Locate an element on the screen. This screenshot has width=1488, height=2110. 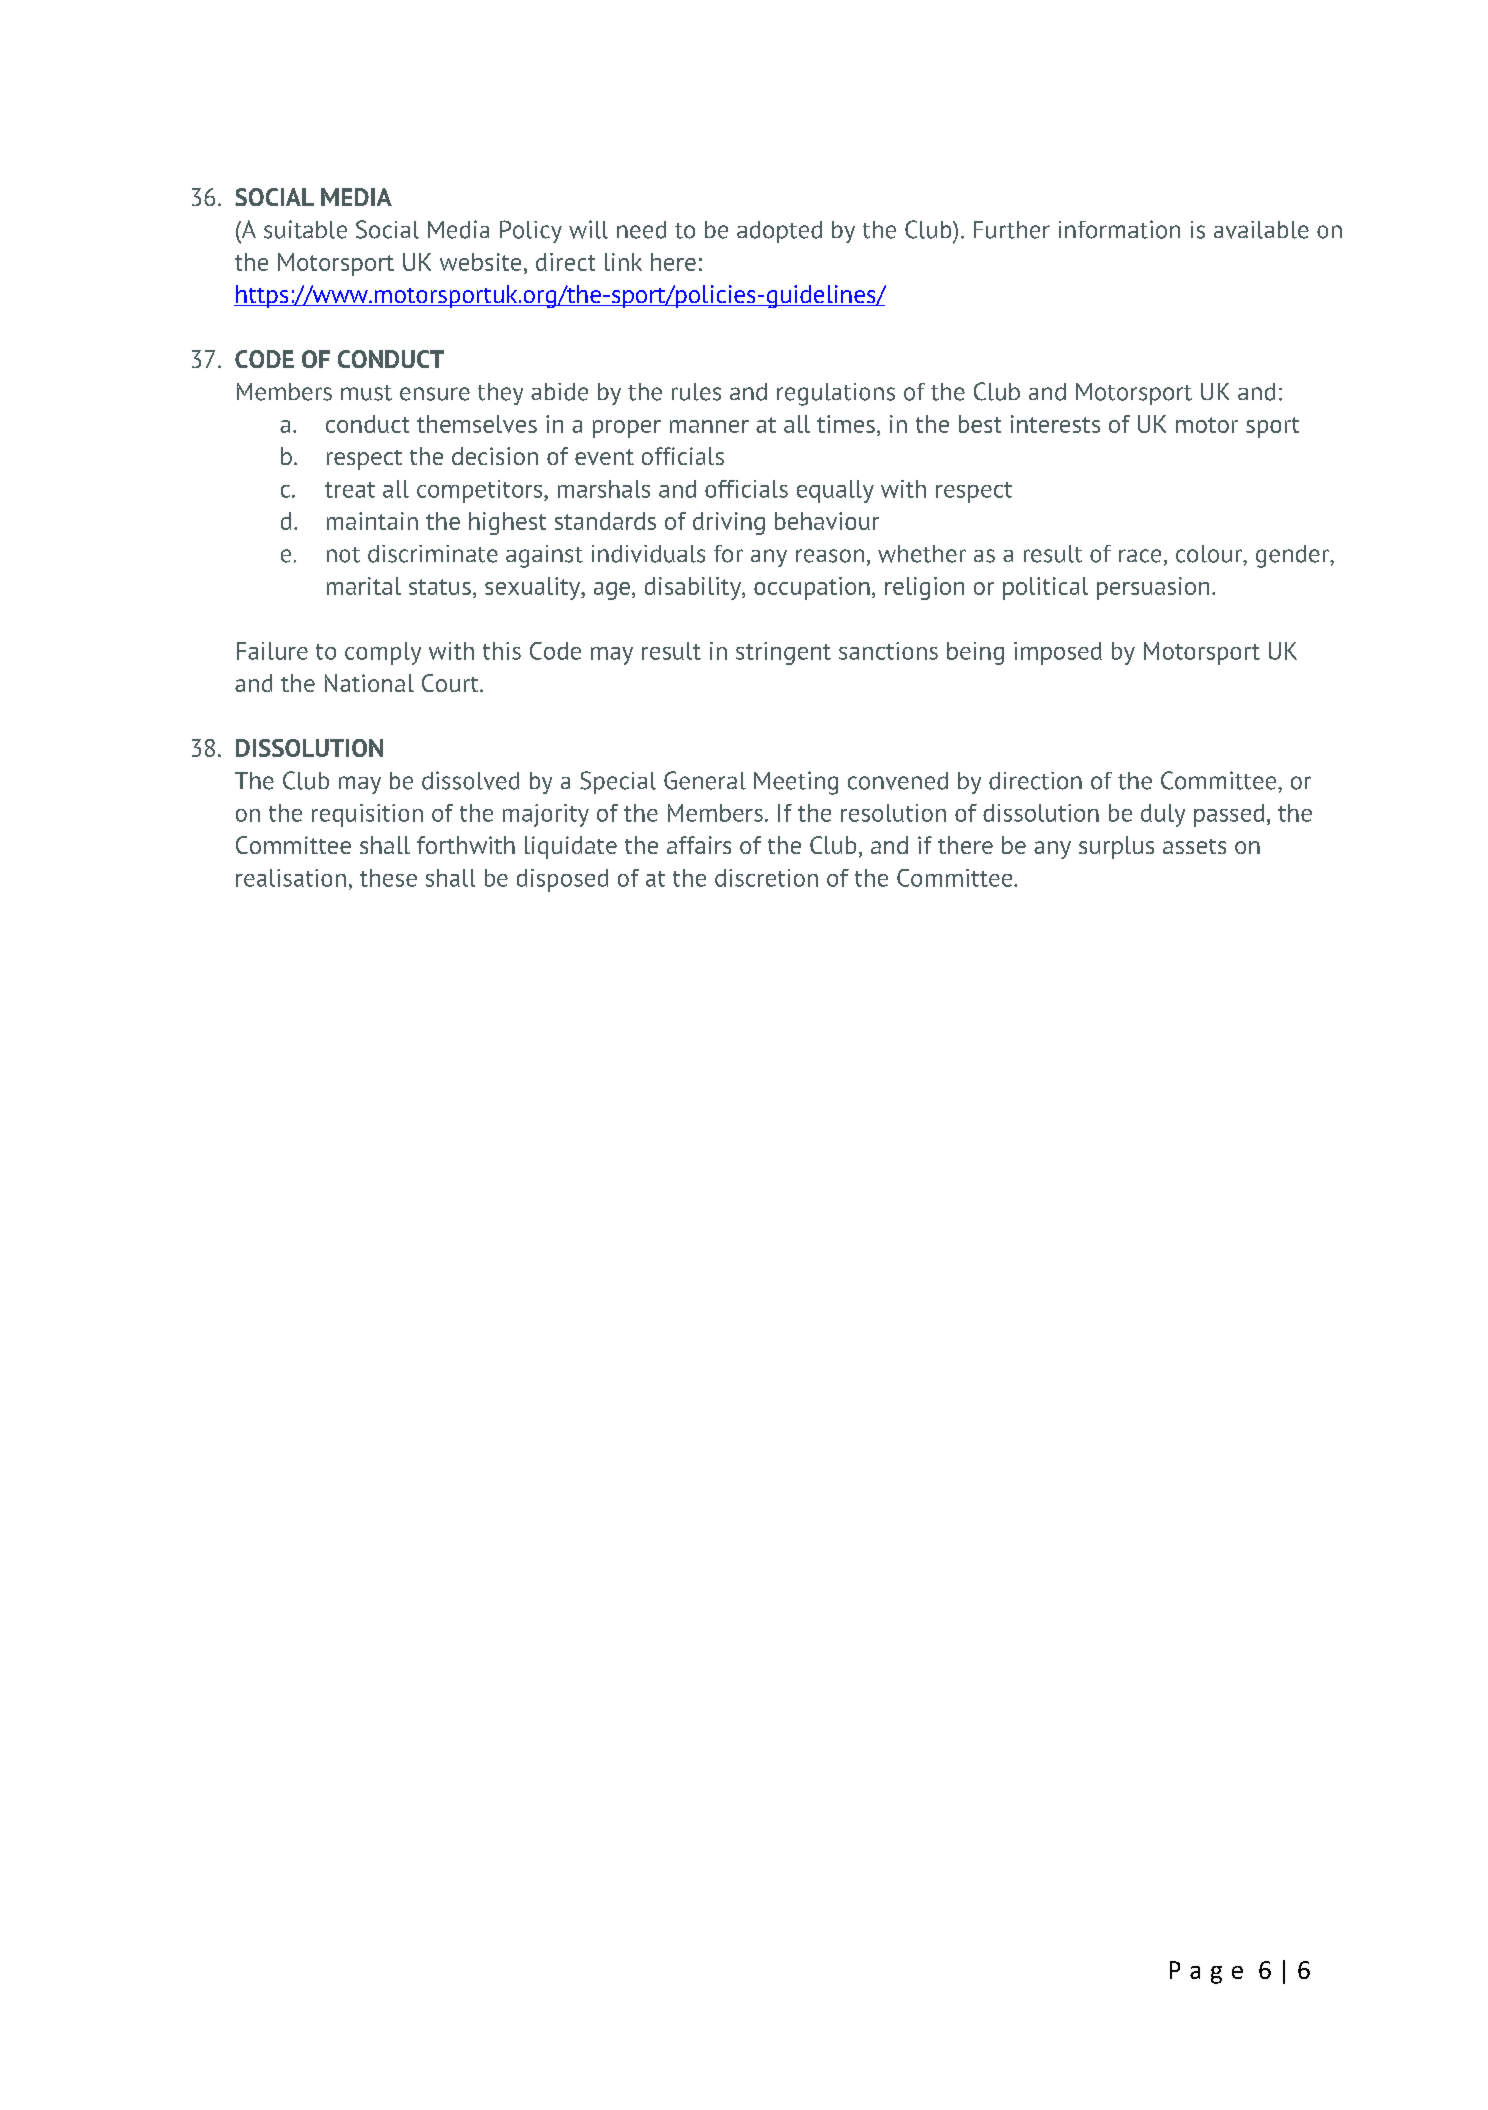
surplus is located at coordinates (1116, 847).
